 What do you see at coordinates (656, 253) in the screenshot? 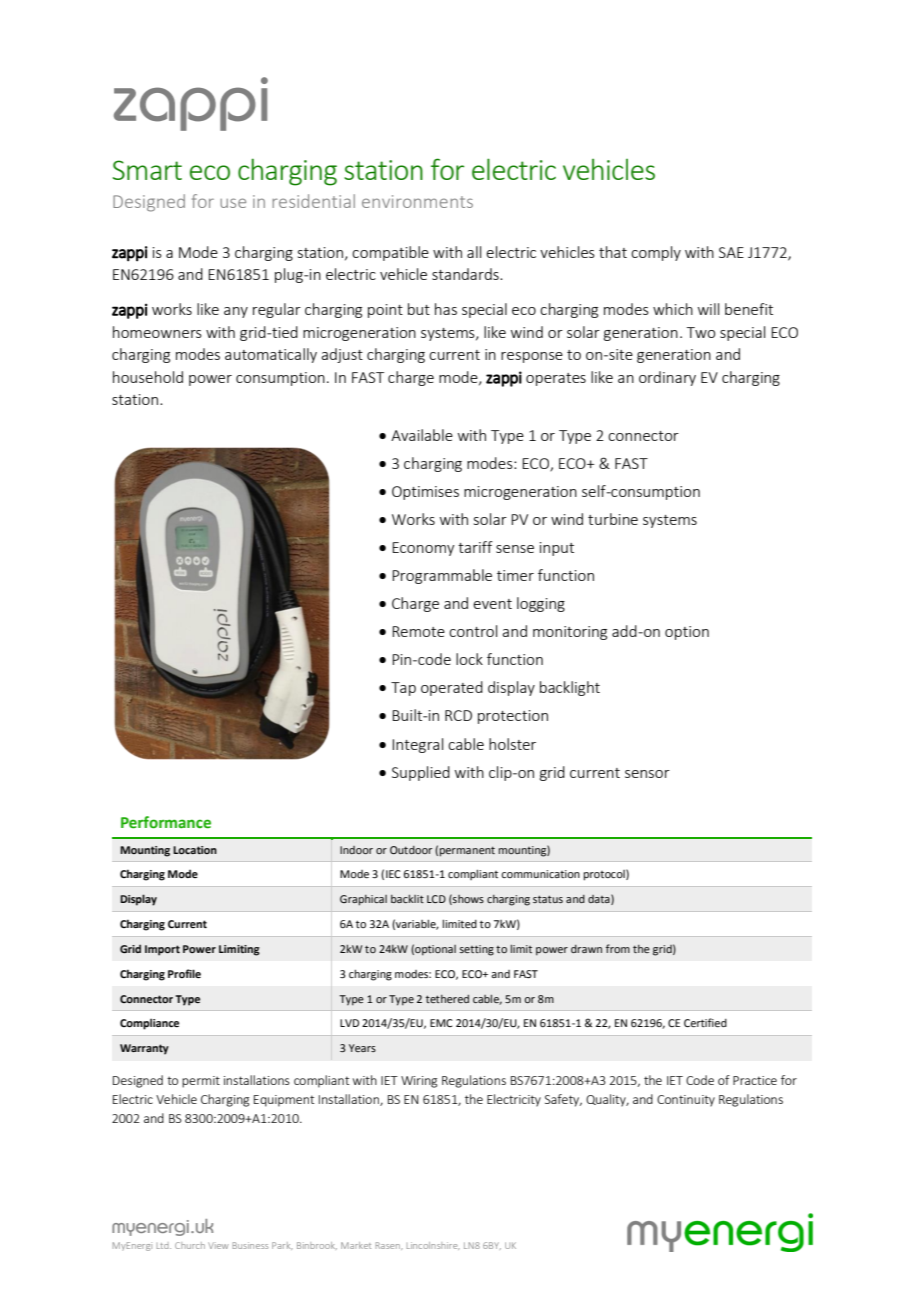
I see `comply` at bounding box center [656, 253].
